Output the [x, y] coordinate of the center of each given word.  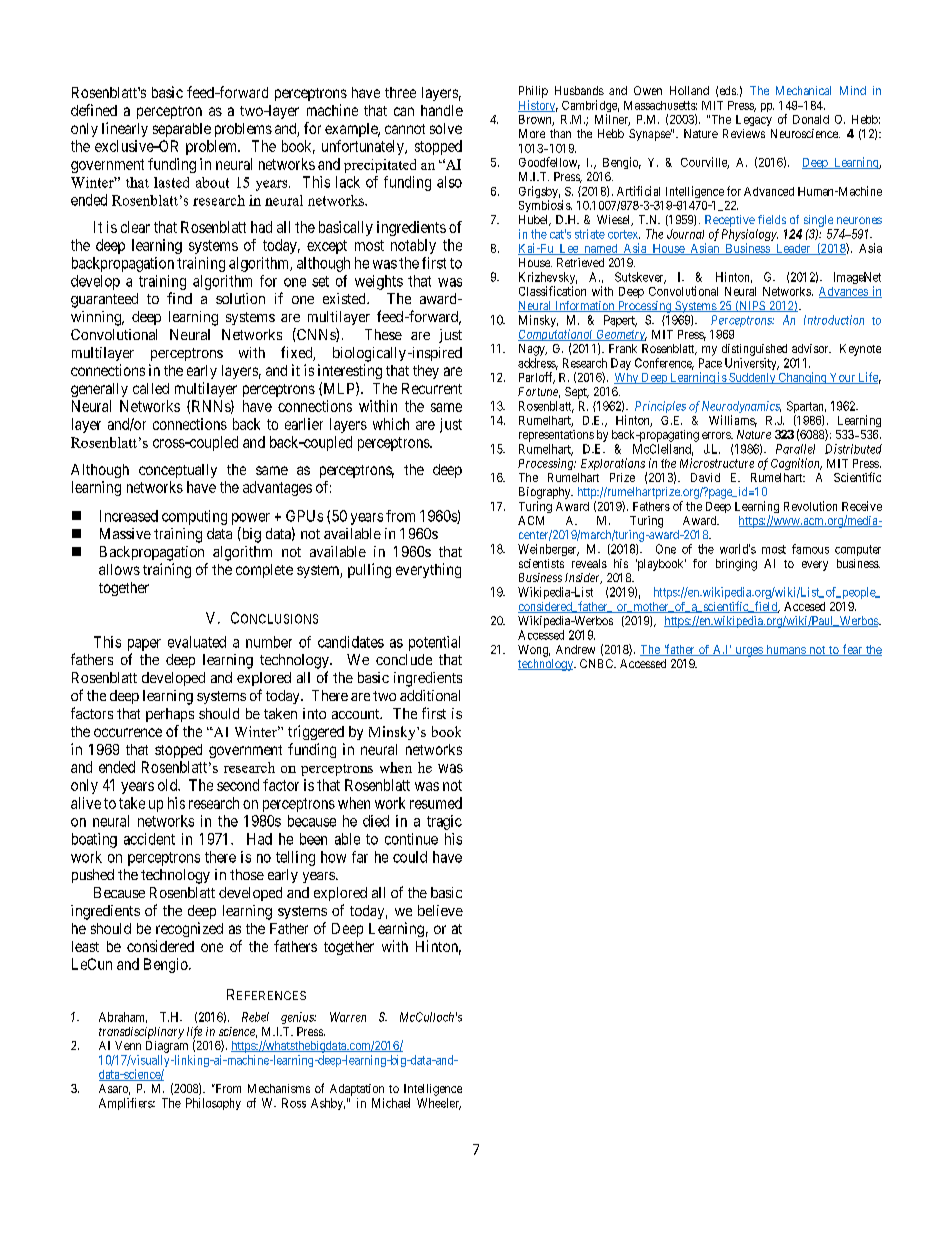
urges [748, 652]
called [151, 388]
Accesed [804, 606]
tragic [444, 822]
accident [149, 839]
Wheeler [439, 1104]
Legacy [754, 120]
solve [446, 128]
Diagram [167, 1047]
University [752, 364]
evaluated [197, 642]
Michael [391, 1103]
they [426, 372]
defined [94, 110]
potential [434, 643]
